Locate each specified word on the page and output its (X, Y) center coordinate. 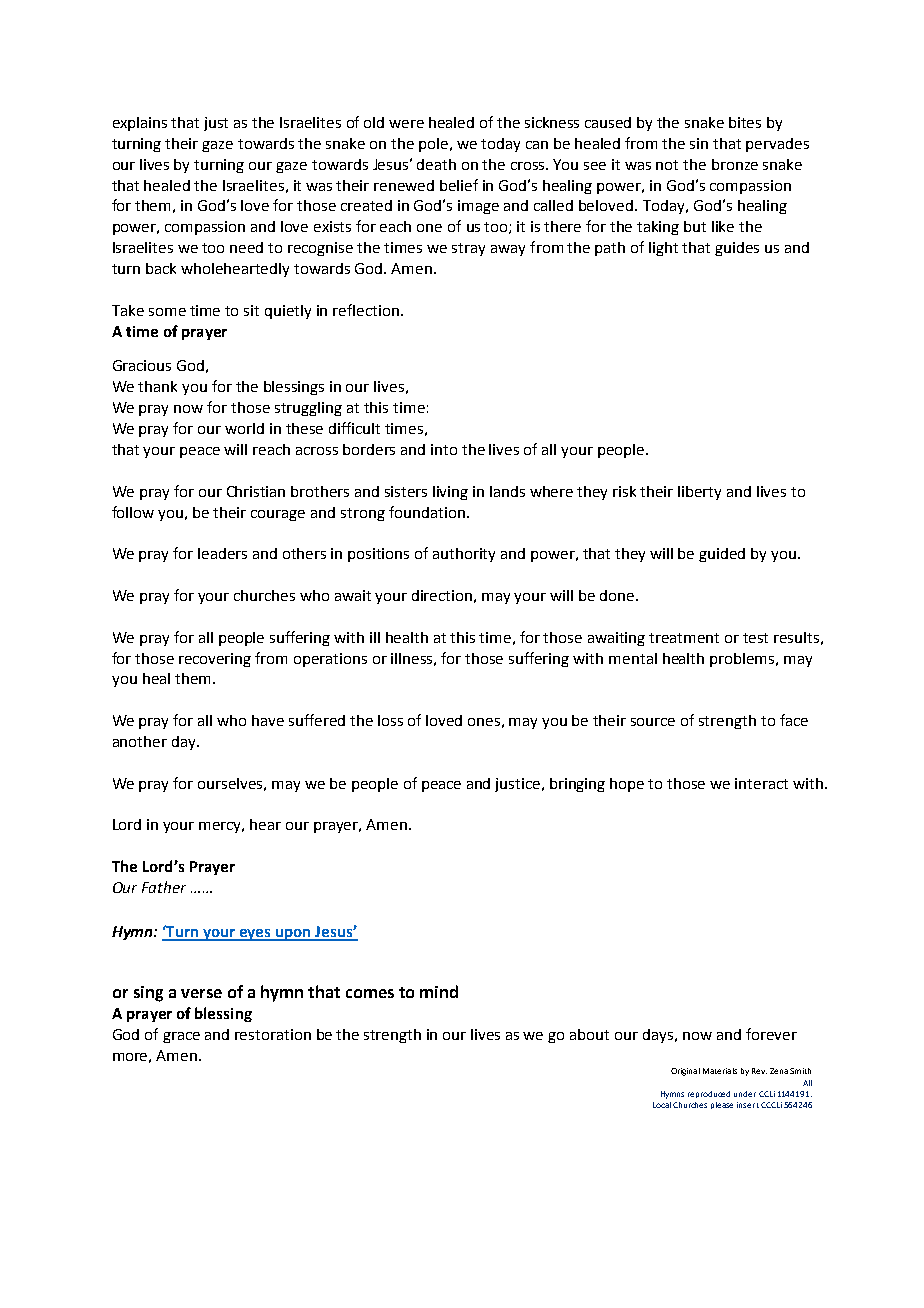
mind (439, 991)
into (444, 449)
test (755, 638)
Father (164, 887)
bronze (735, 164)
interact (761, 783)
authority (464, 555)
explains (140, 124)
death (436, 164)
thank (157, 386)
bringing (577, 785)
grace (181, 1037)
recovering (215, 660)
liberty (699, 493)
